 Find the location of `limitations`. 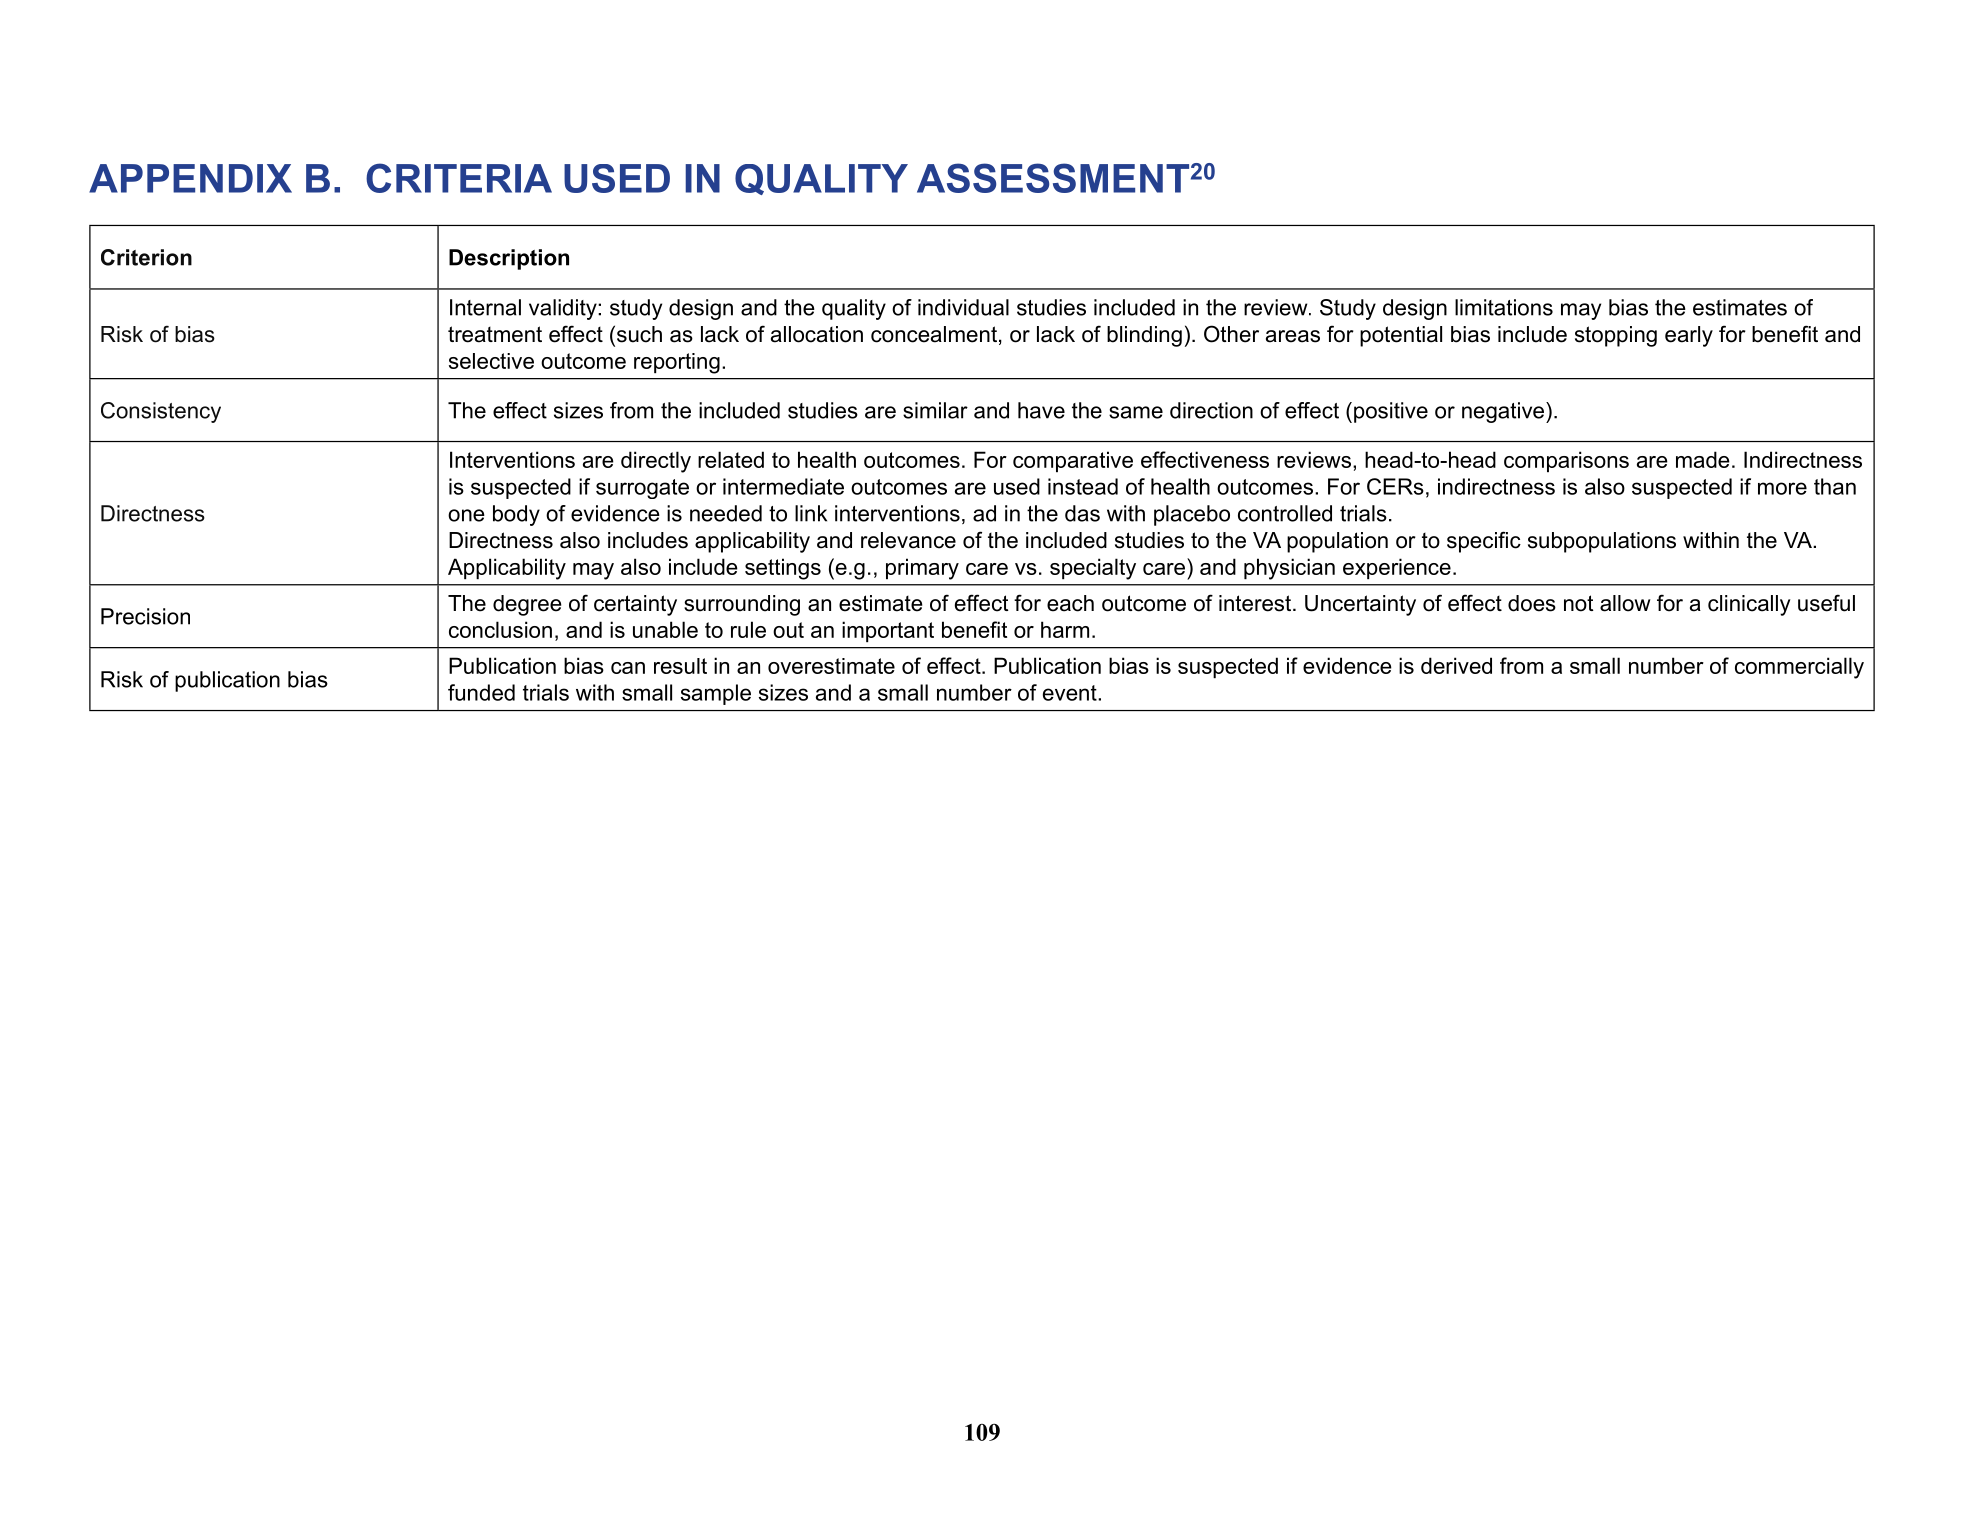

limitations is located at coordinates (1504, 307).
